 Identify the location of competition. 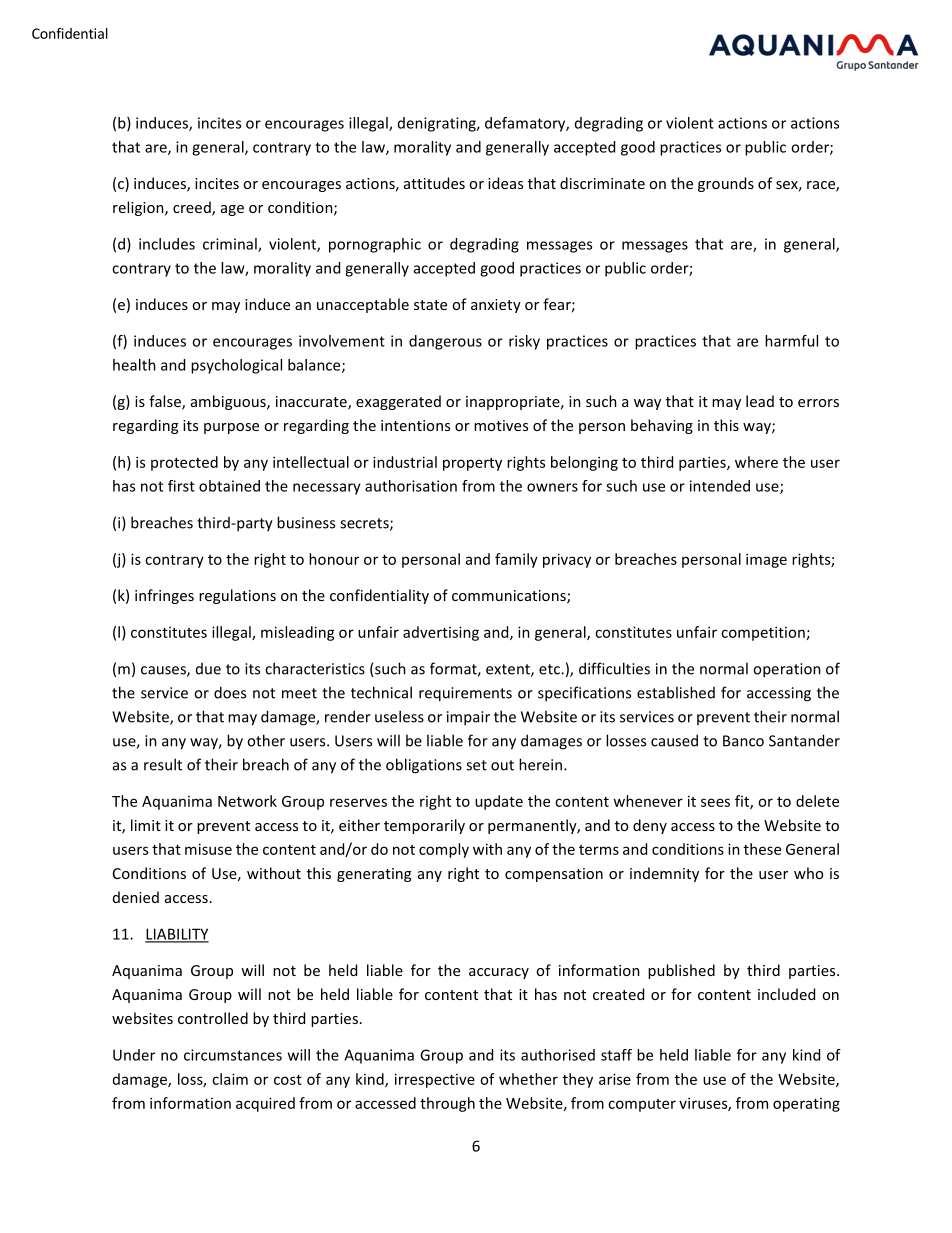
(763, 633).
